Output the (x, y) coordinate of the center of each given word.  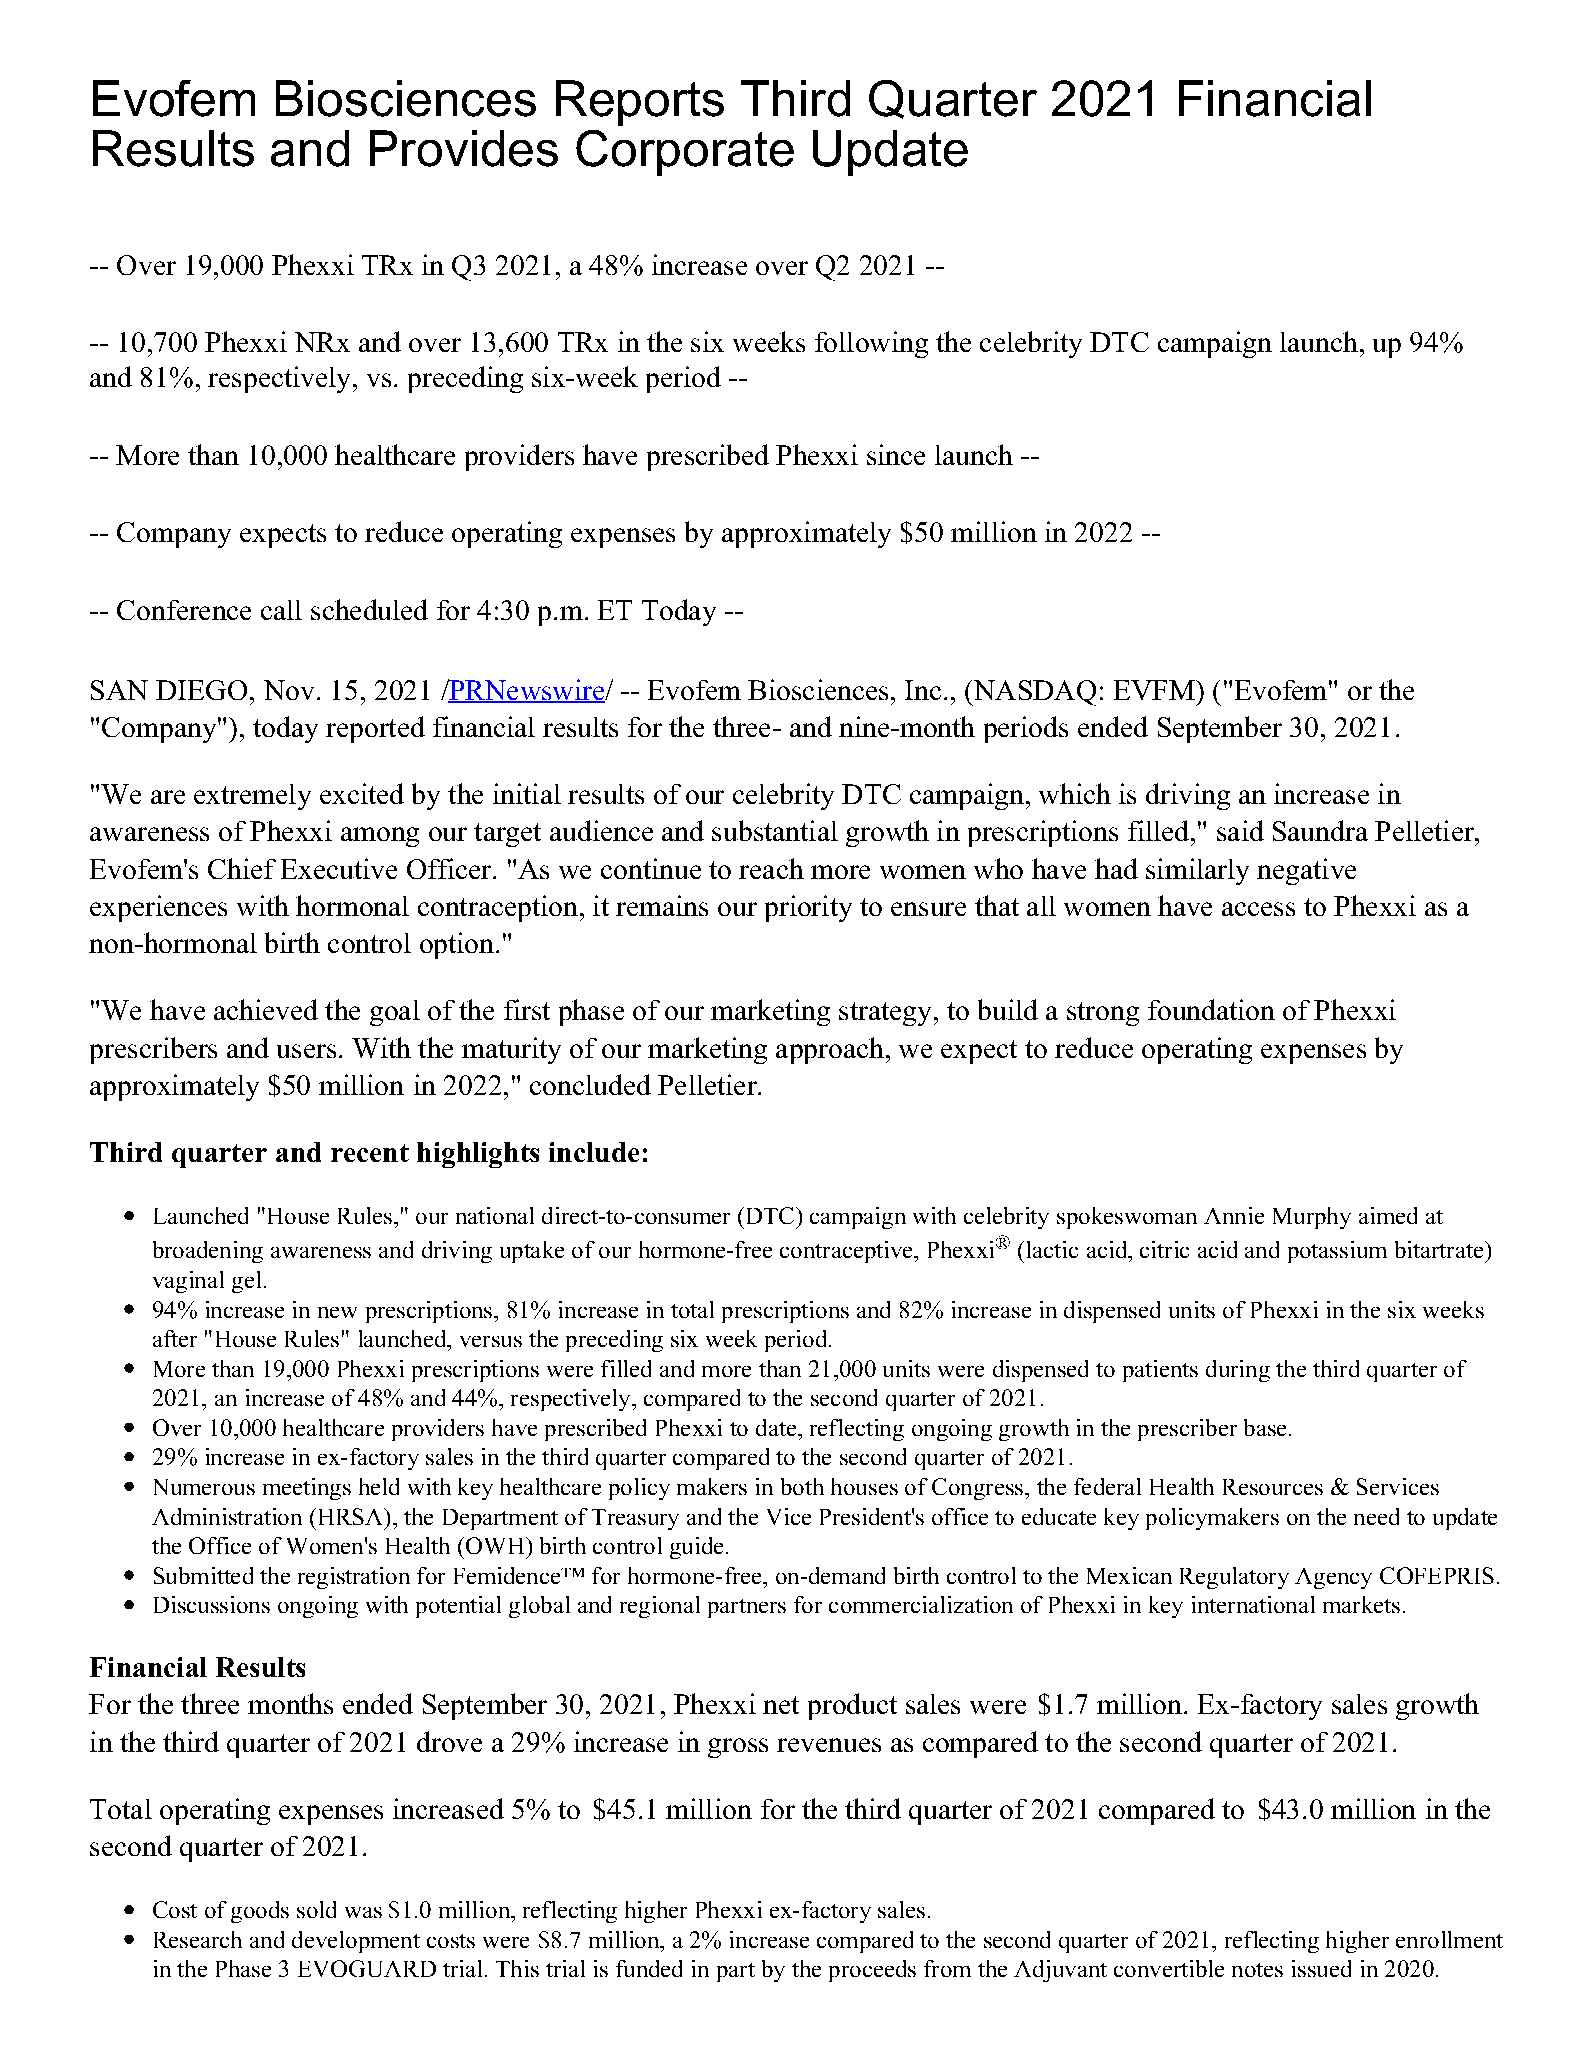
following (871, 344)
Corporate (685, 153)
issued (1321, 1968)
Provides (464, 148)
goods (260, 1912)
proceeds (872, 1971)
